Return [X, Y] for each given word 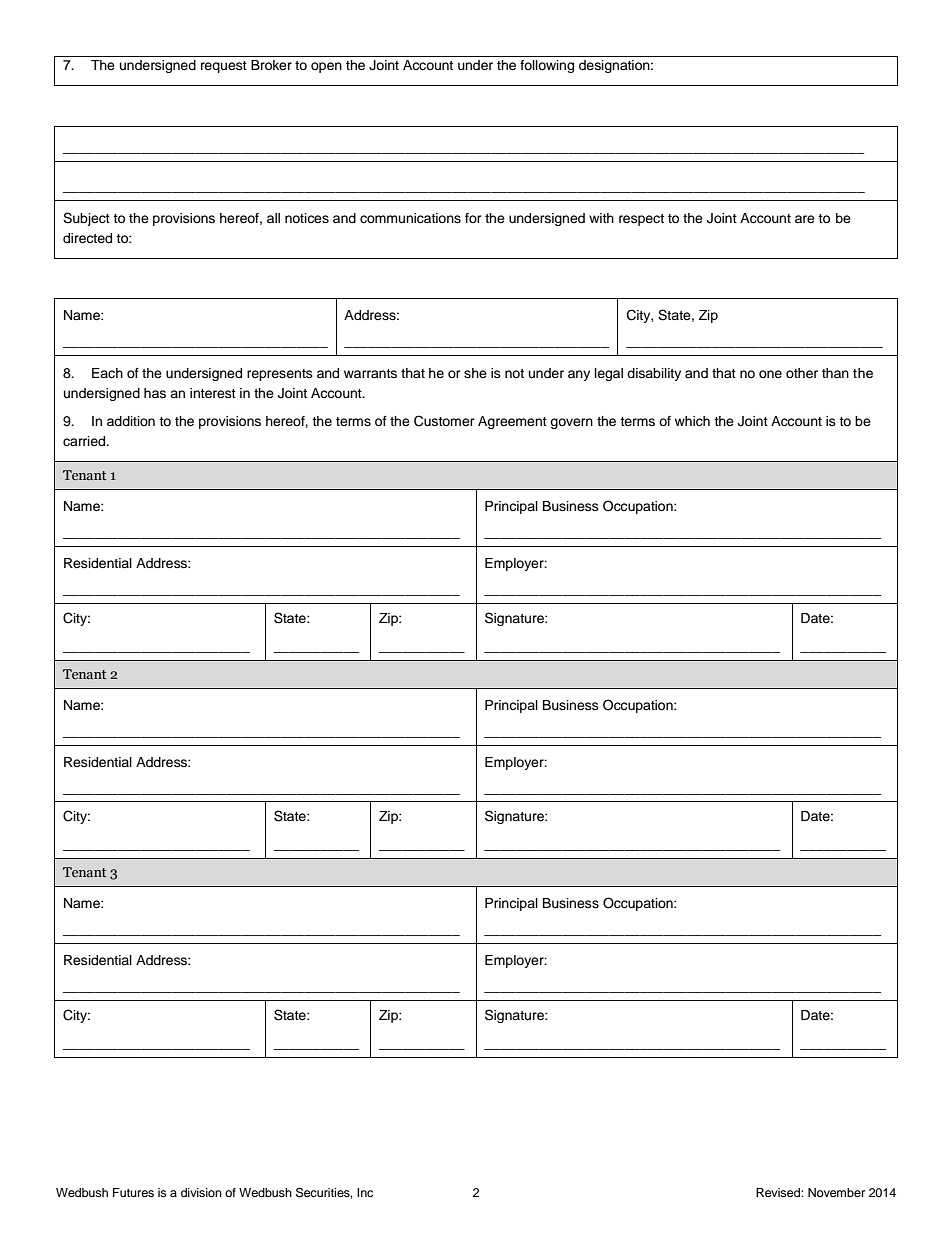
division [201, 1192]
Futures [133, 1192]
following [547, 66]
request [224, 67]
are [805, 219]
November [836, 1192]
